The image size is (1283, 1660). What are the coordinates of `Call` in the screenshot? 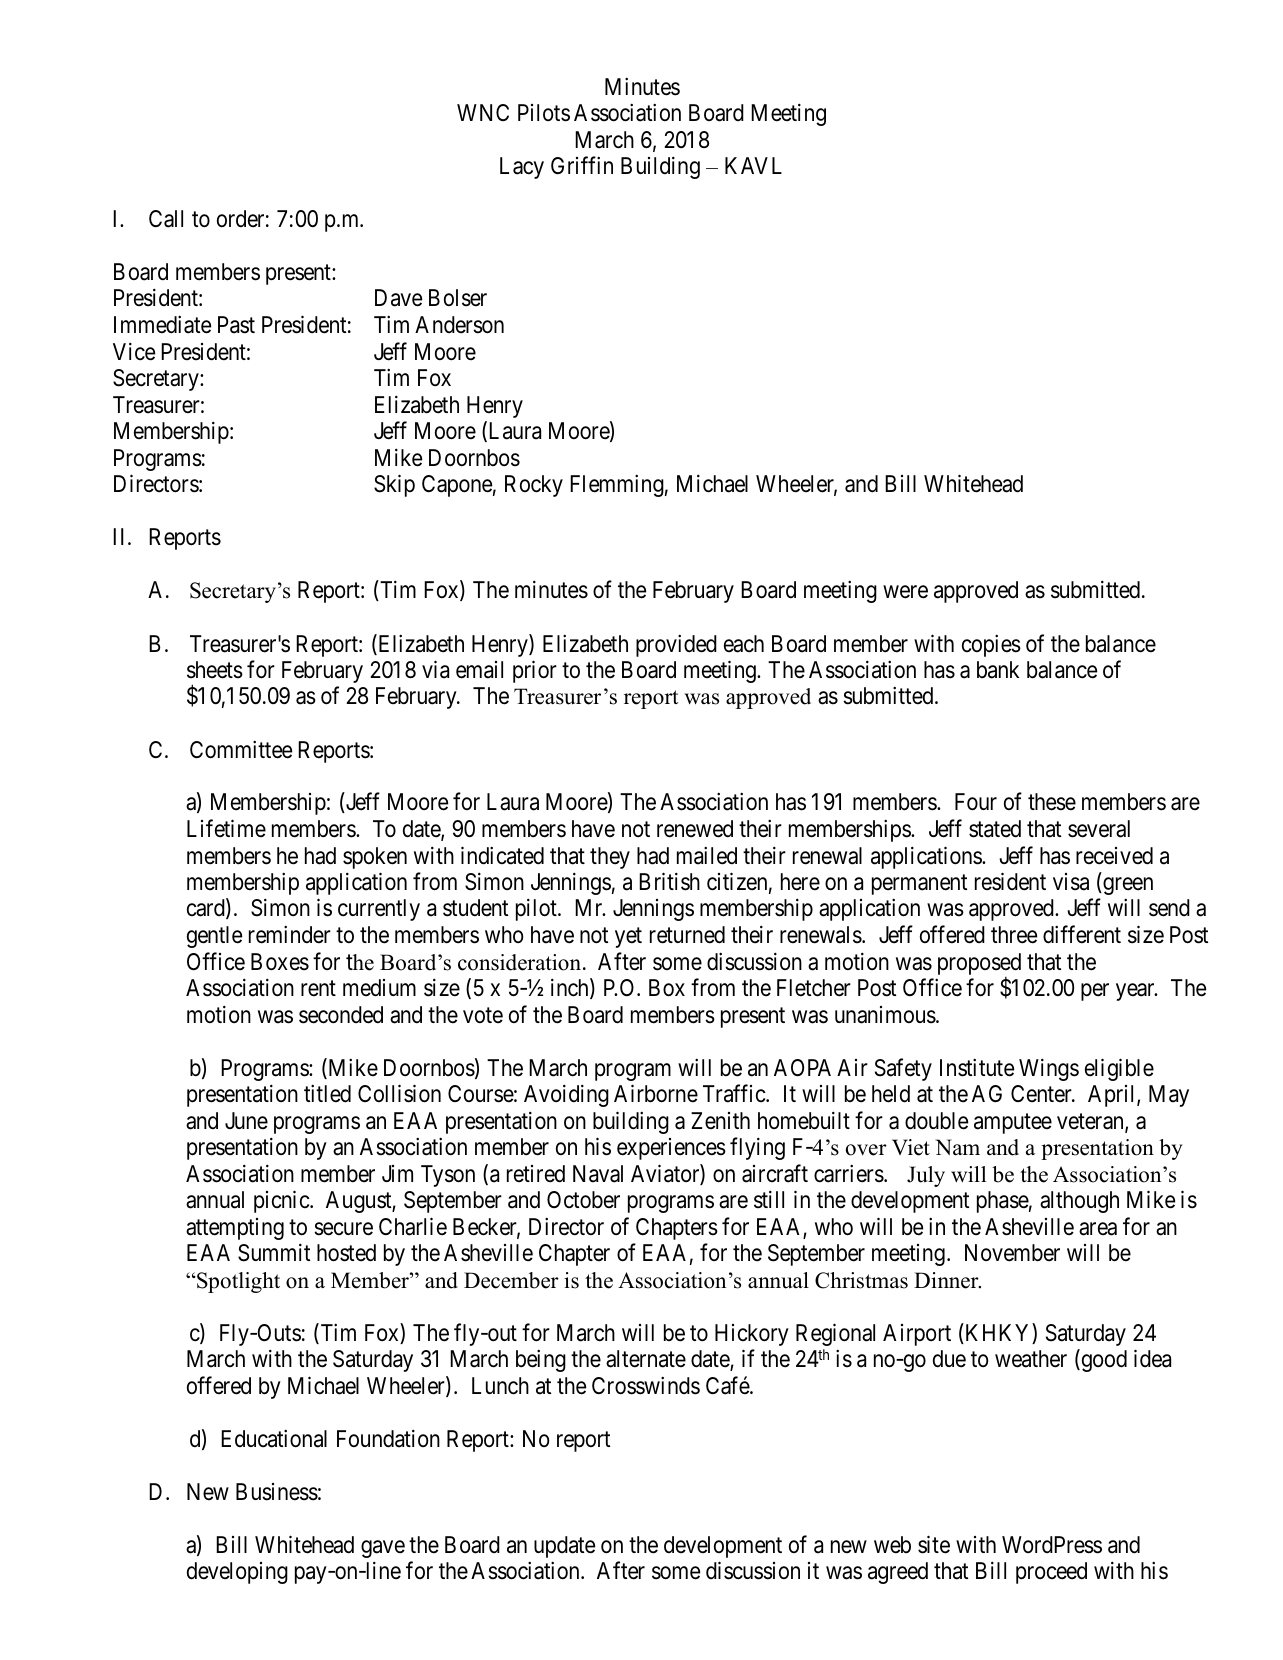 It's located at (166, 219).
